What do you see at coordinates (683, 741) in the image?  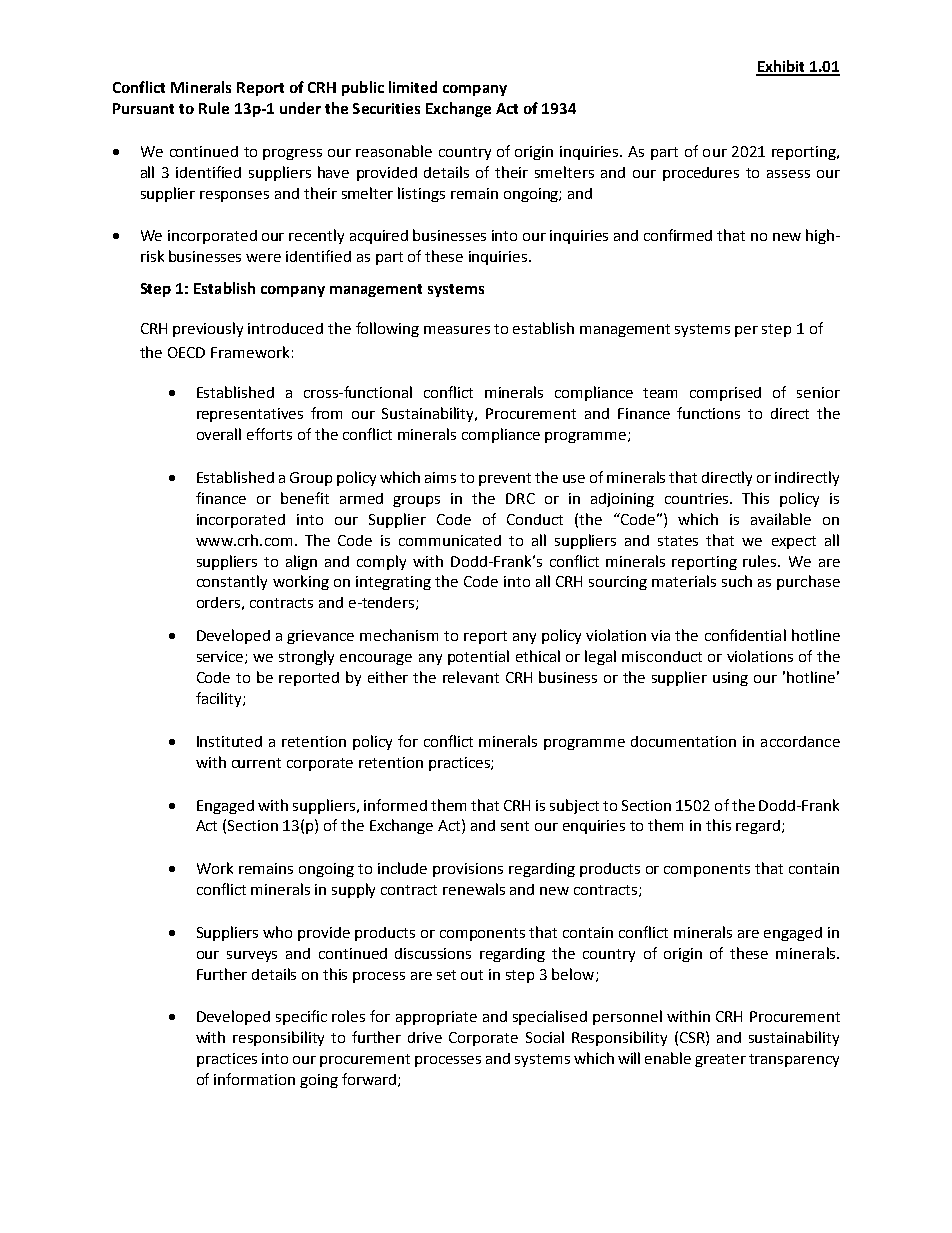 I see `documentation` at bounding box center [683, 741].
